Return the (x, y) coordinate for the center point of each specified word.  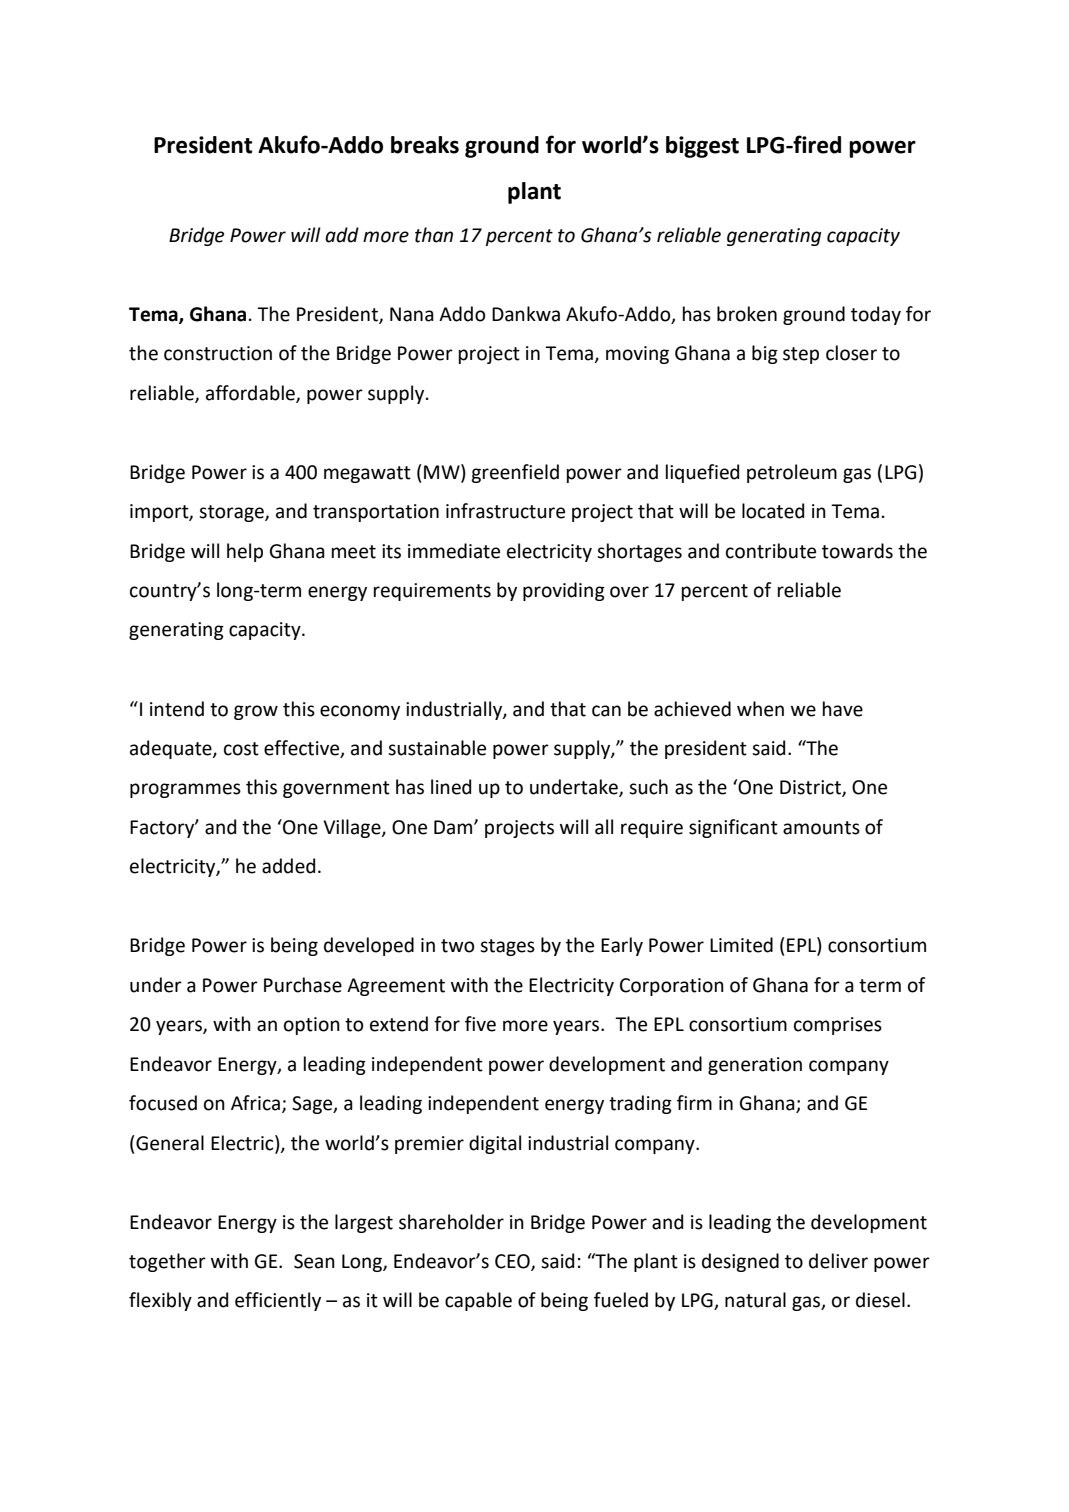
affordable (251, 393)
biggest (702, 147)
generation (755, 1066)
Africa (255, 1103)
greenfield (515, 473)
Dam (454, 827)
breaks (425, 145)
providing (564, 591)
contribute (771, 551)
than (434, 235)
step (801, 355)
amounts (821, 828)
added (288, 866)
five (480, 1024)
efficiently (278, 1301)
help (245, 552)
